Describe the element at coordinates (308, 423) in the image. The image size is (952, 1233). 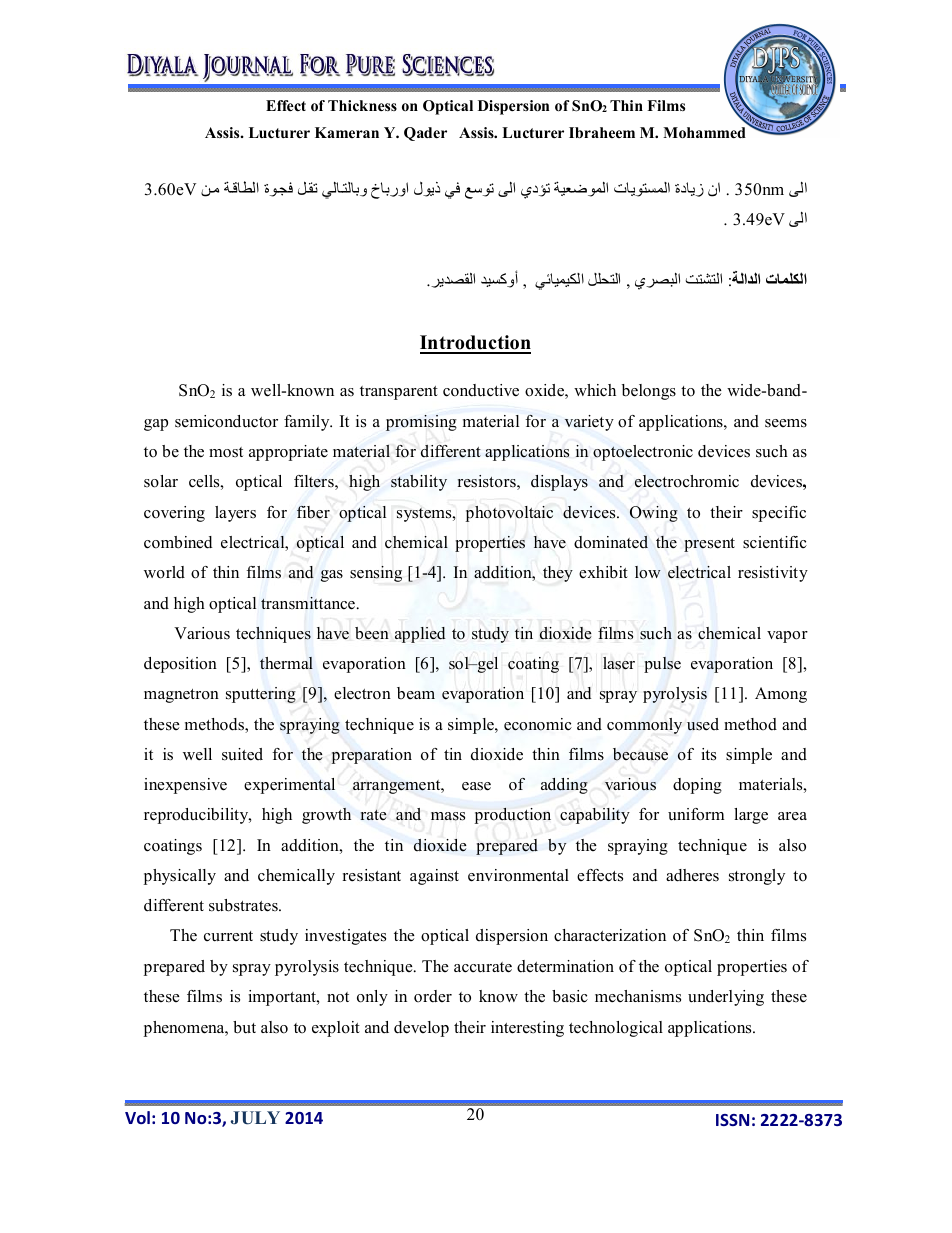
I see `family` at that location.
